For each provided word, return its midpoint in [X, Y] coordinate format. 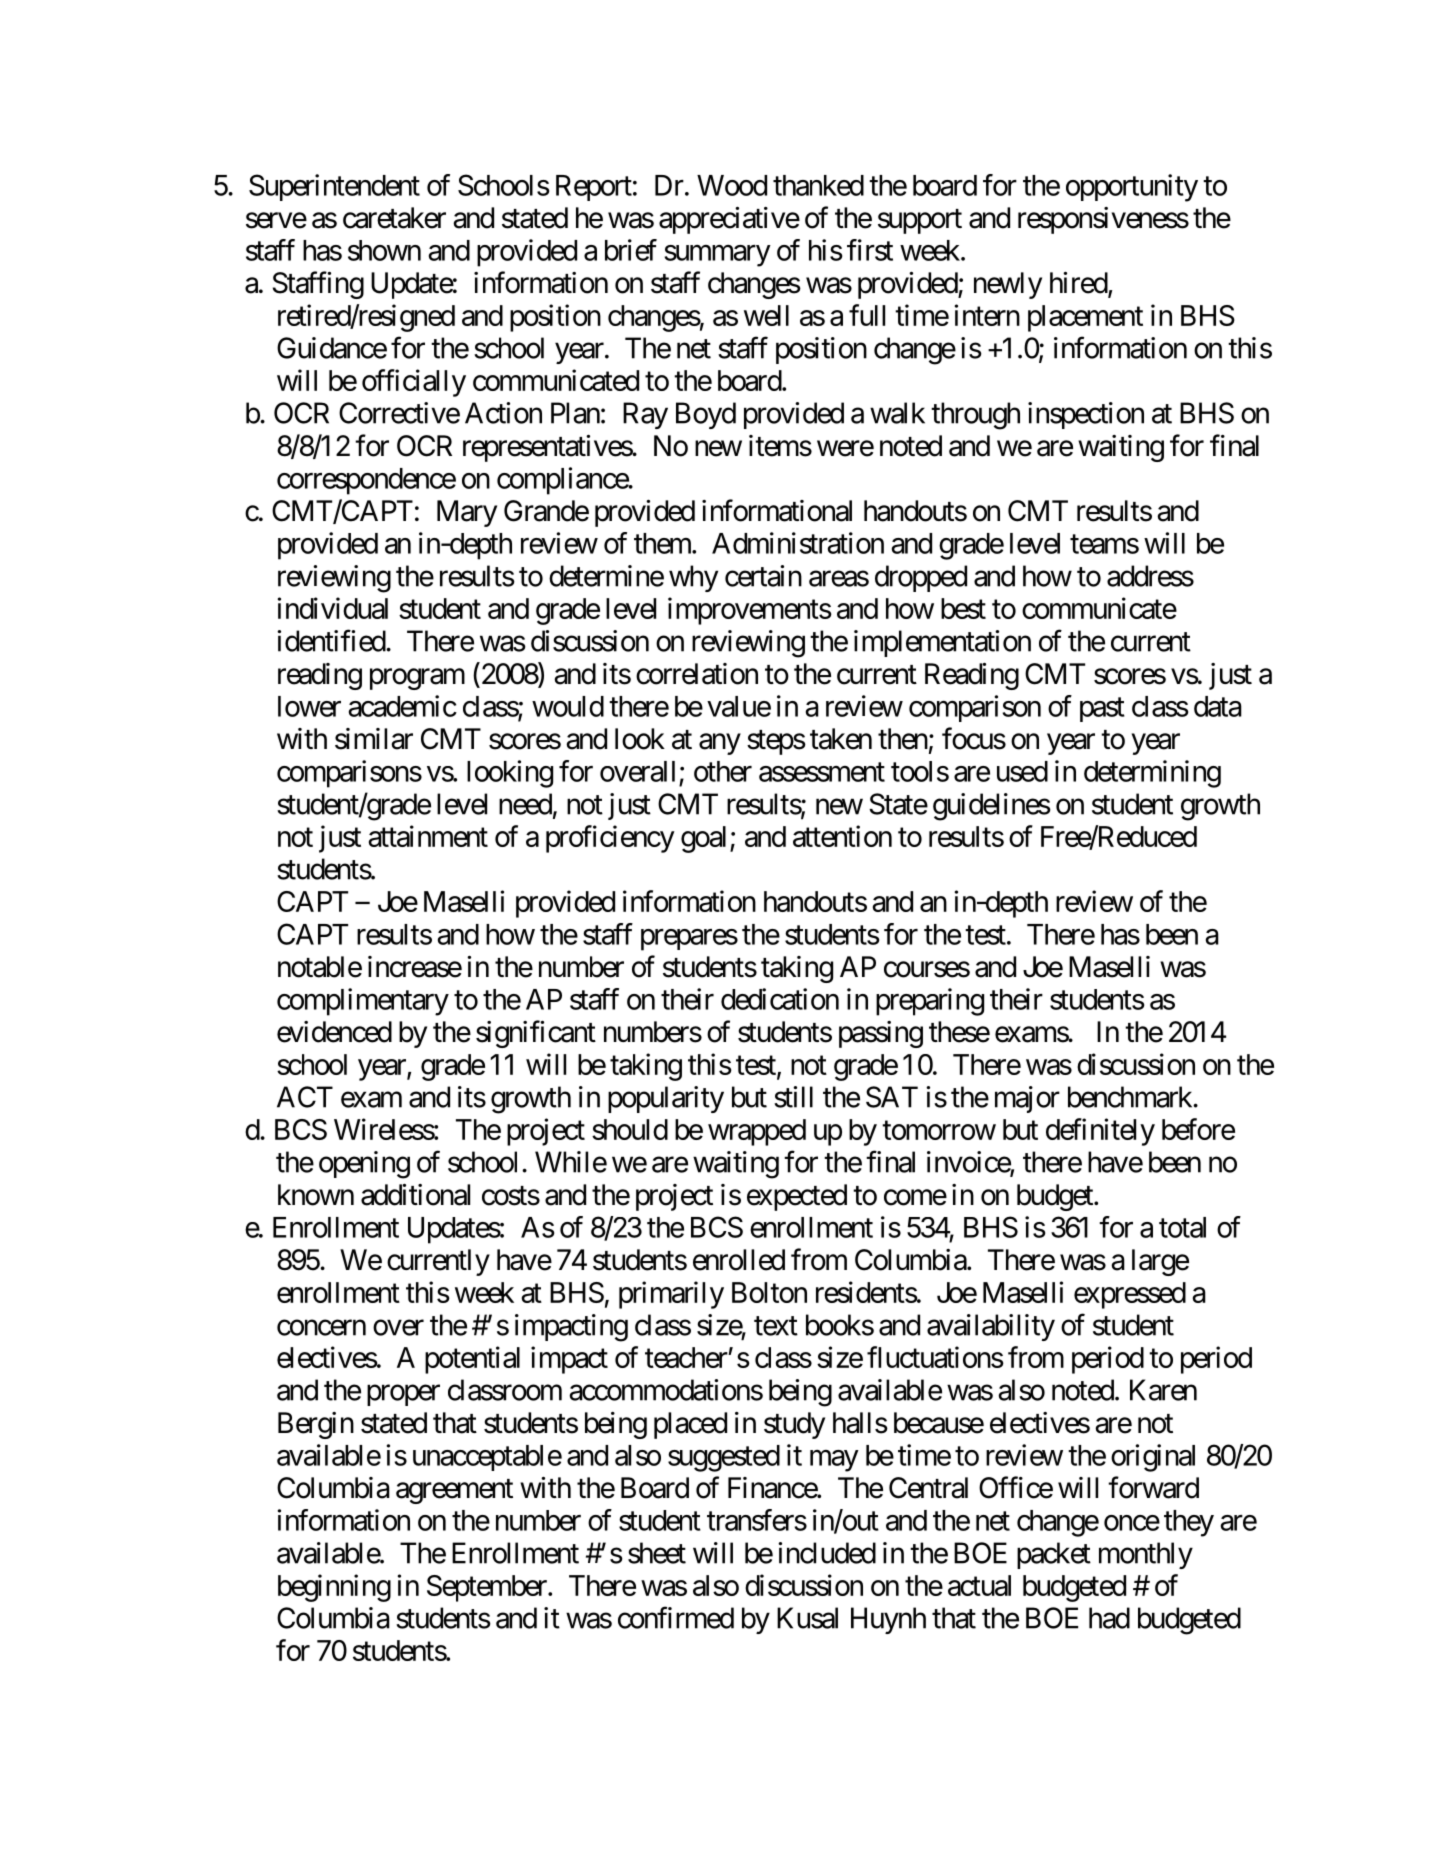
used [1022, 771]
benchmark [1131, 1097]
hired [1079, 284]
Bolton [769, 1292]
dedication [780, 999]
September [488, 1588]
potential [472, 1360]
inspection [1086, 415]
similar [374, 739]
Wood [732, 185]
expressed [1130, 1295]
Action [503, 413]
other [723, 771]
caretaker [394, 218]
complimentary [363, 1002]
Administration [798, 543]
